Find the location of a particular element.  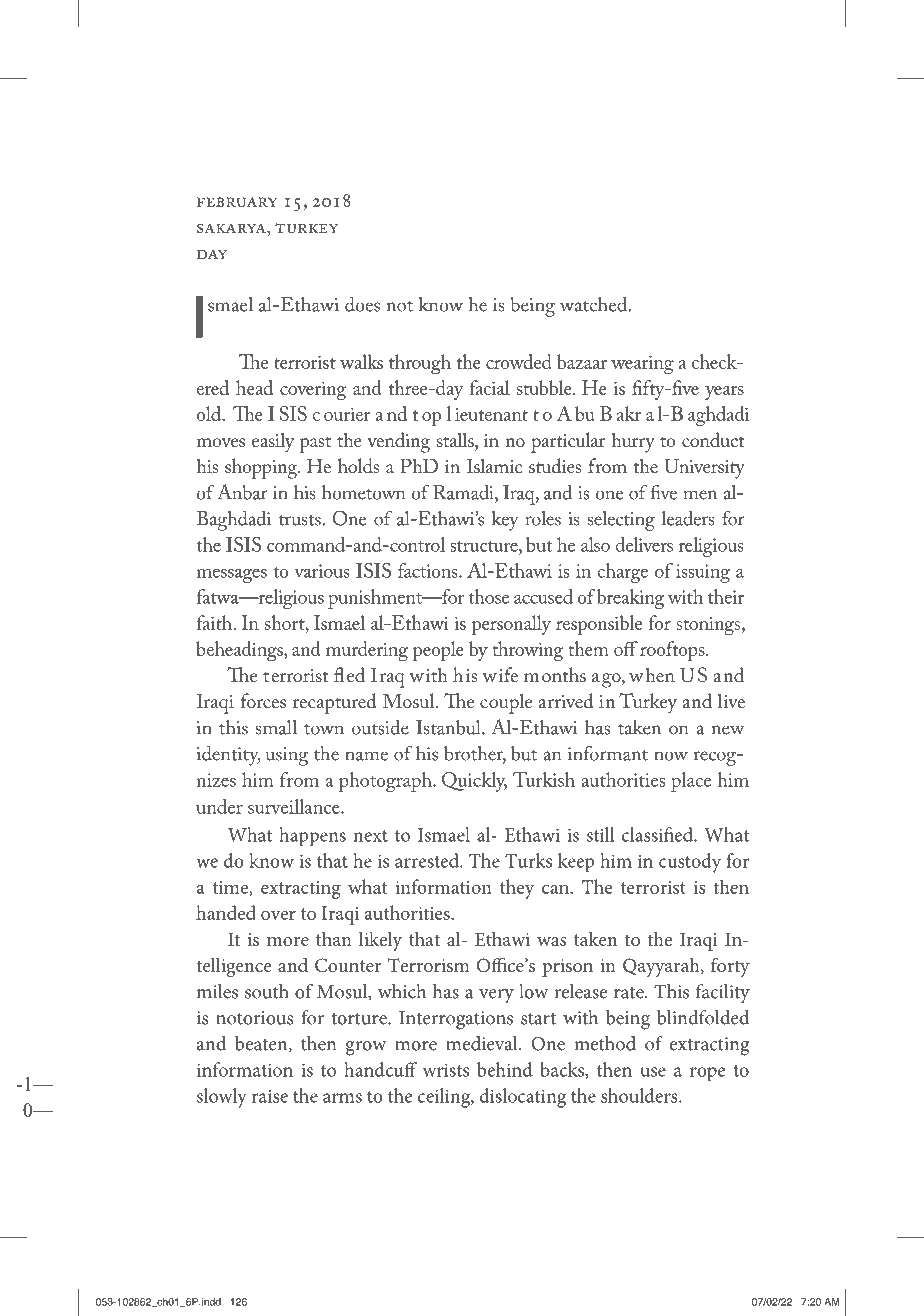

forces is located at coordinates (263, 700).
